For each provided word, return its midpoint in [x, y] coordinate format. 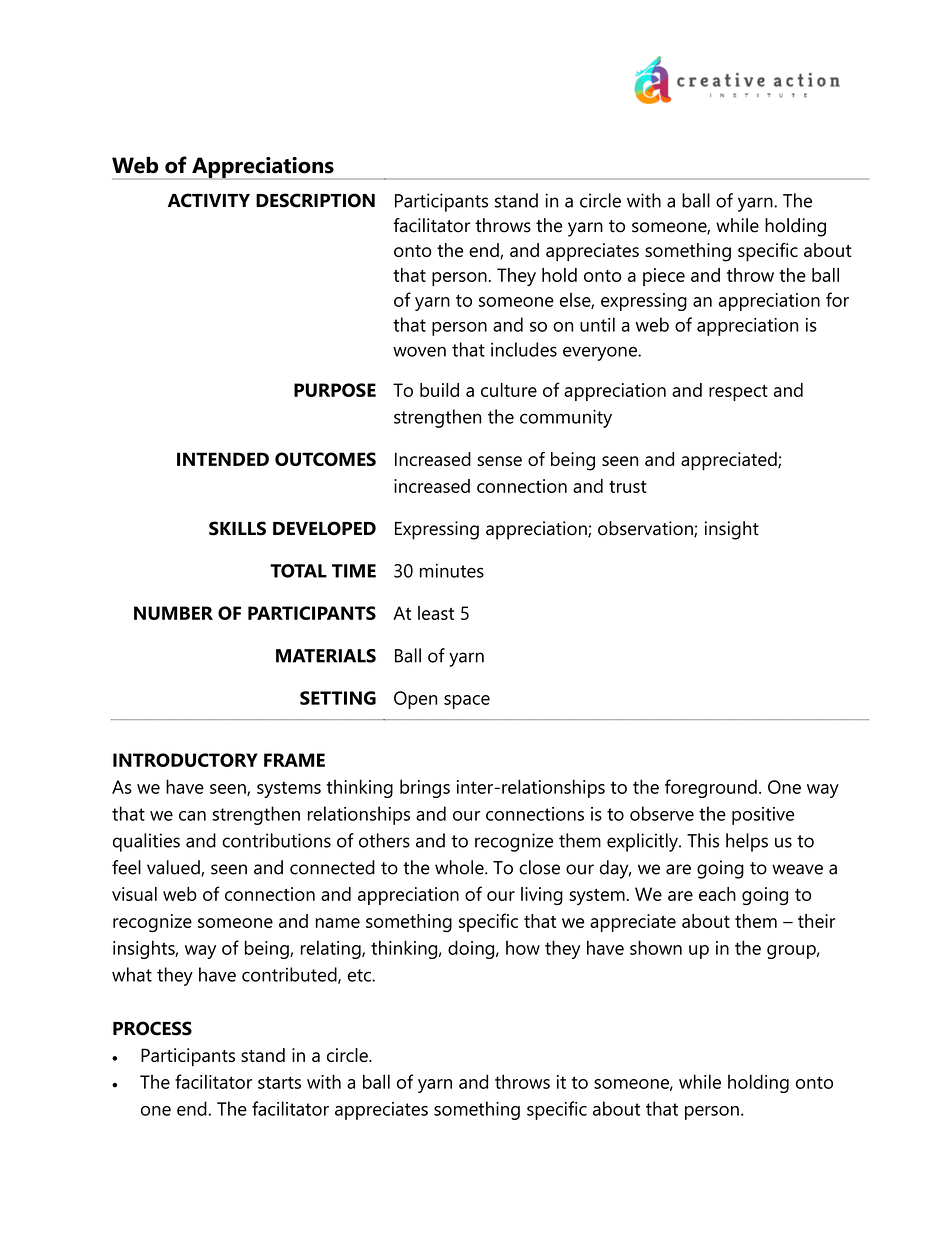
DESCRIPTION [315, 200]
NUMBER [173, 613]
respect [738, 392]
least [436, 613]
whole [460, 867]
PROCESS [152, 1028]
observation [646, 529]
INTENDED [223, 459]
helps [747, 842]
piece [664, 277]
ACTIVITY [209, 200]
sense [499, 461]
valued [174, 868]
